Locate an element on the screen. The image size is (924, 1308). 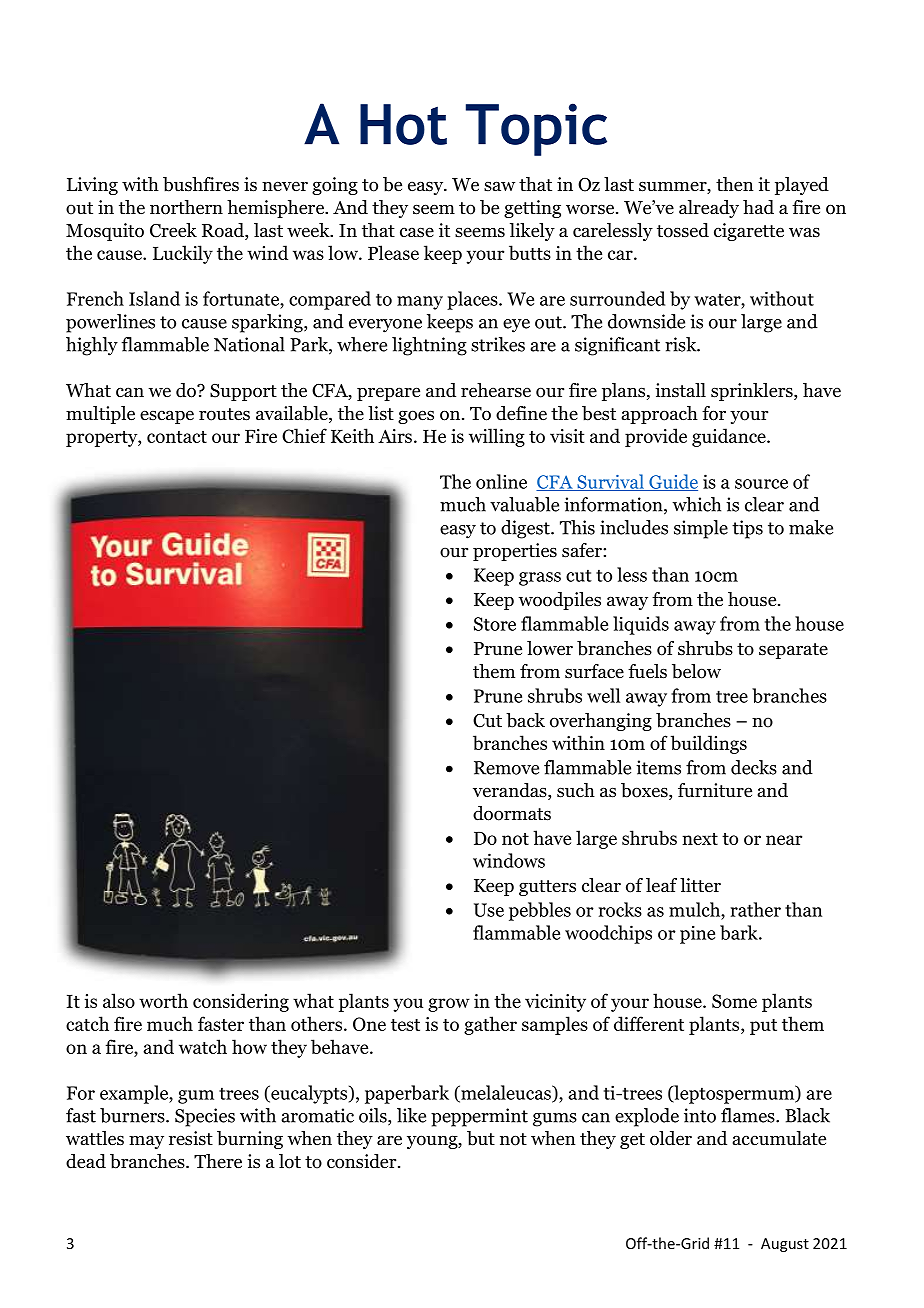
below is located at coordinates (696, 671).
